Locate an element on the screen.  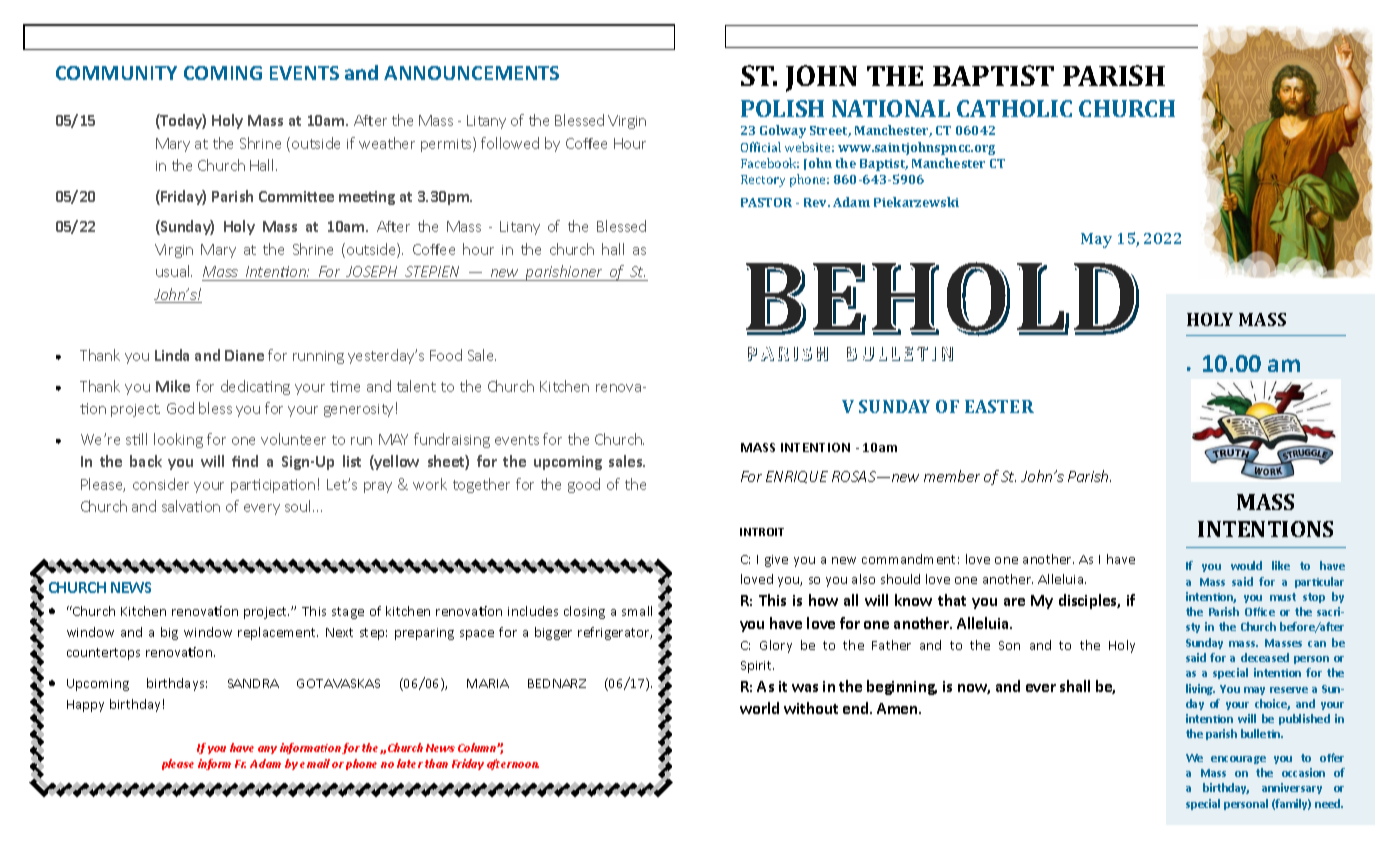
PASTOR is located at coordinates (766, 202).
